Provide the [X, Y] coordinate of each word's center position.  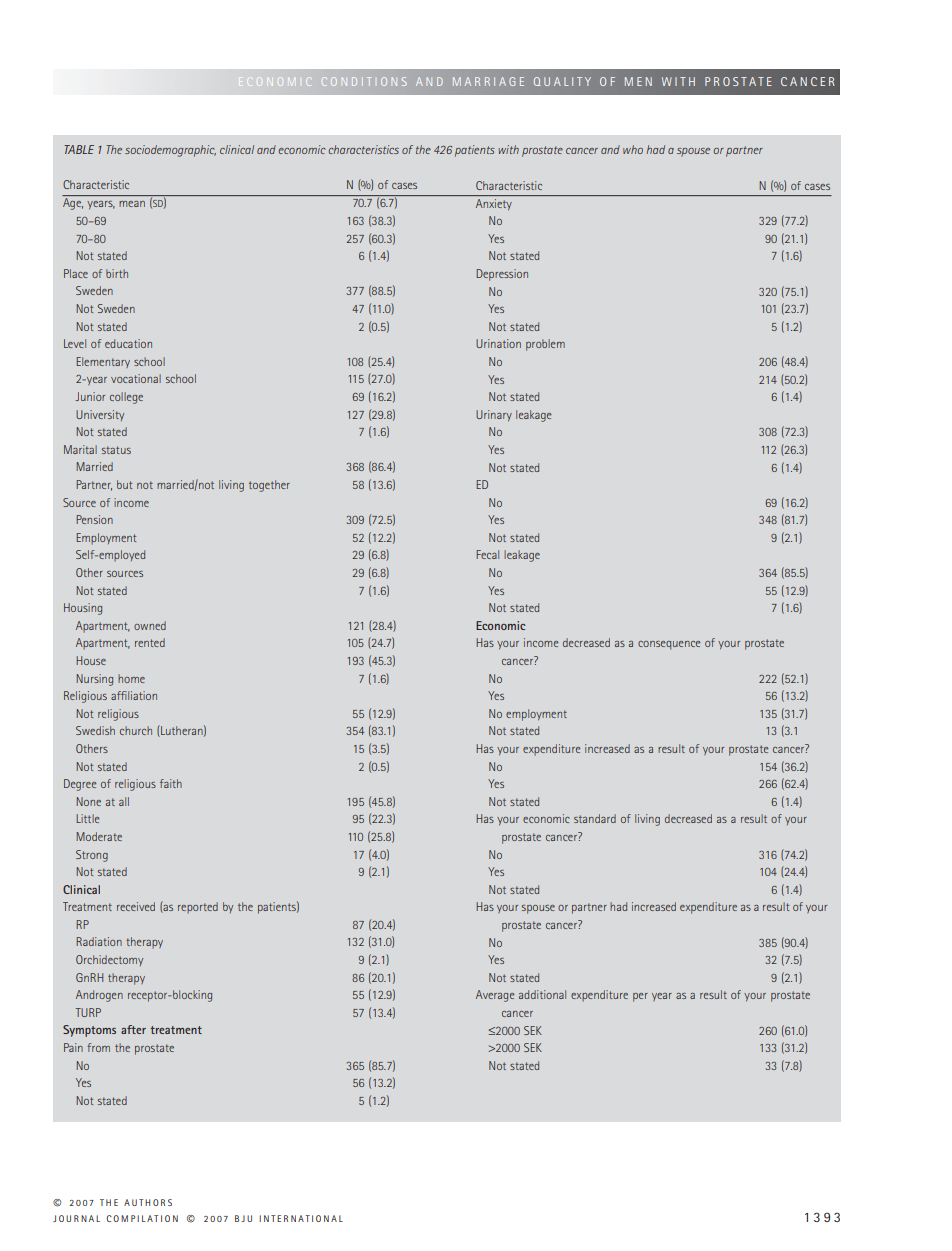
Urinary [494, 415]
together [269, 486]
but [124, 484]
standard [595, 818]
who [633, 149]
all [124, 801]
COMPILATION [142, 1218]
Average [495, 996]
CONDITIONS [363, 81]
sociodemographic [170, 151]
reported [198, 908]
